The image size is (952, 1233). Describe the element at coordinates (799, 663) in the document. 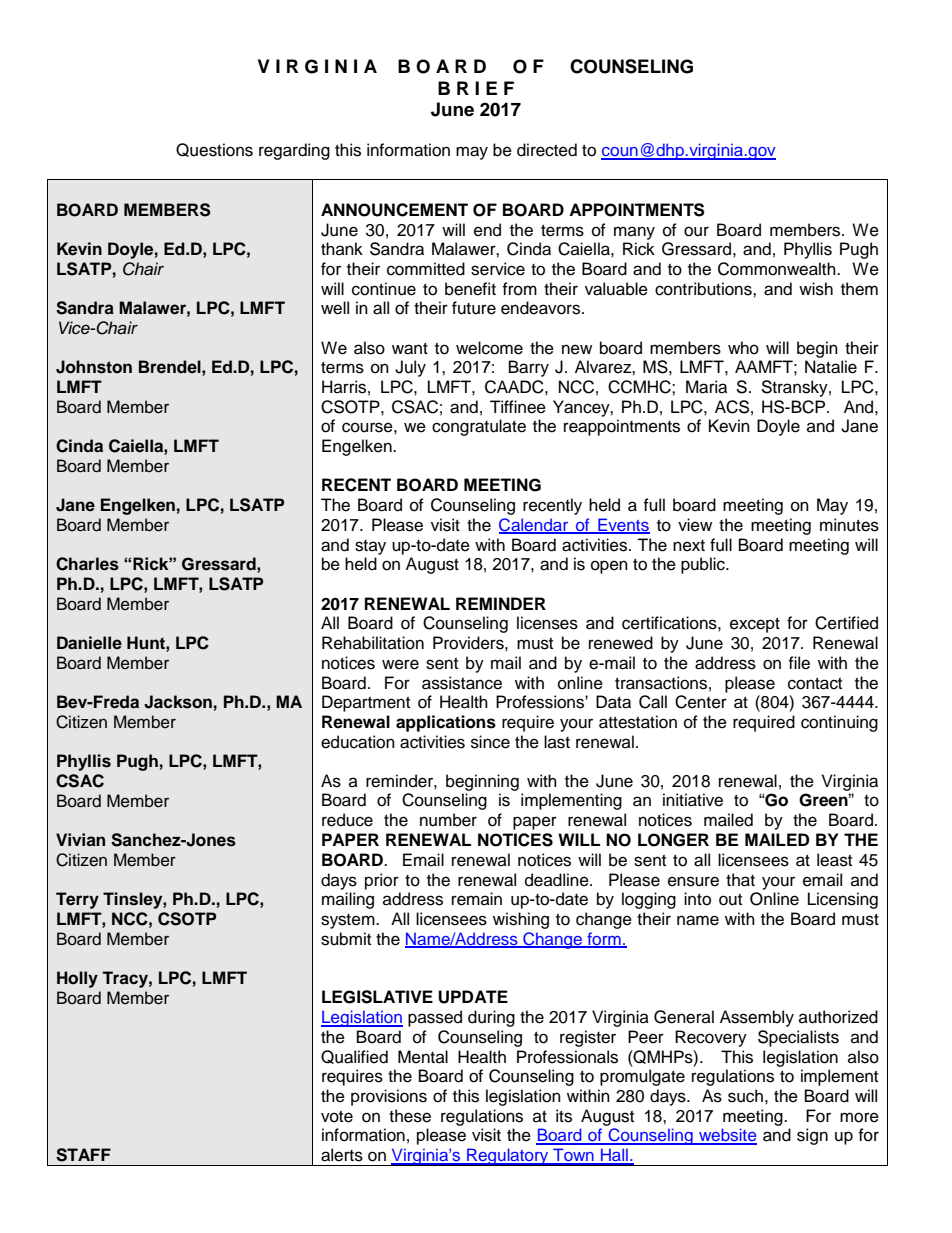

I see `file` at that location.
